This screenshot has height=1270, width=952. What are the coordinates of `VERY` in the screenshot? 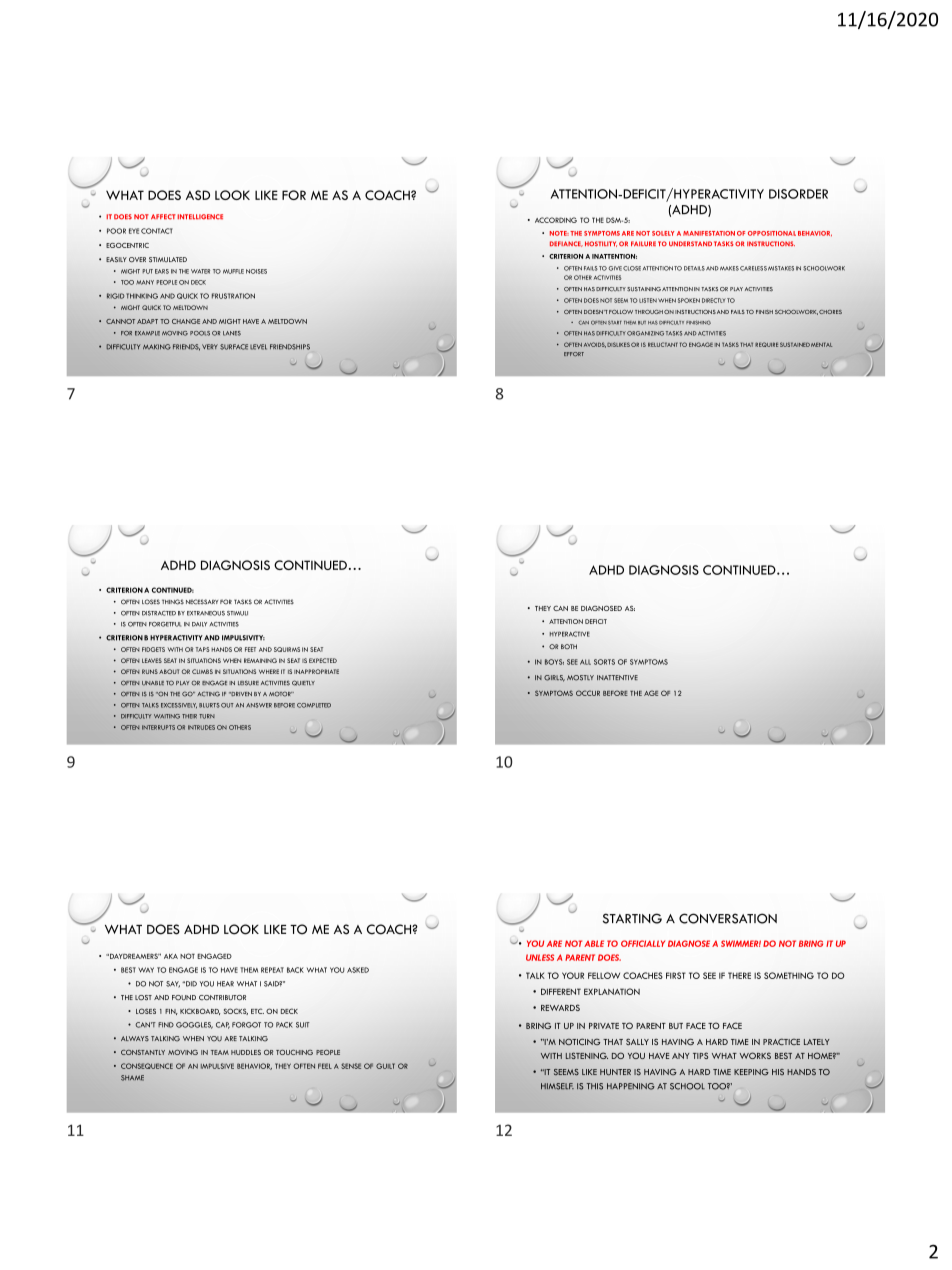 It's located at (210, 347).
